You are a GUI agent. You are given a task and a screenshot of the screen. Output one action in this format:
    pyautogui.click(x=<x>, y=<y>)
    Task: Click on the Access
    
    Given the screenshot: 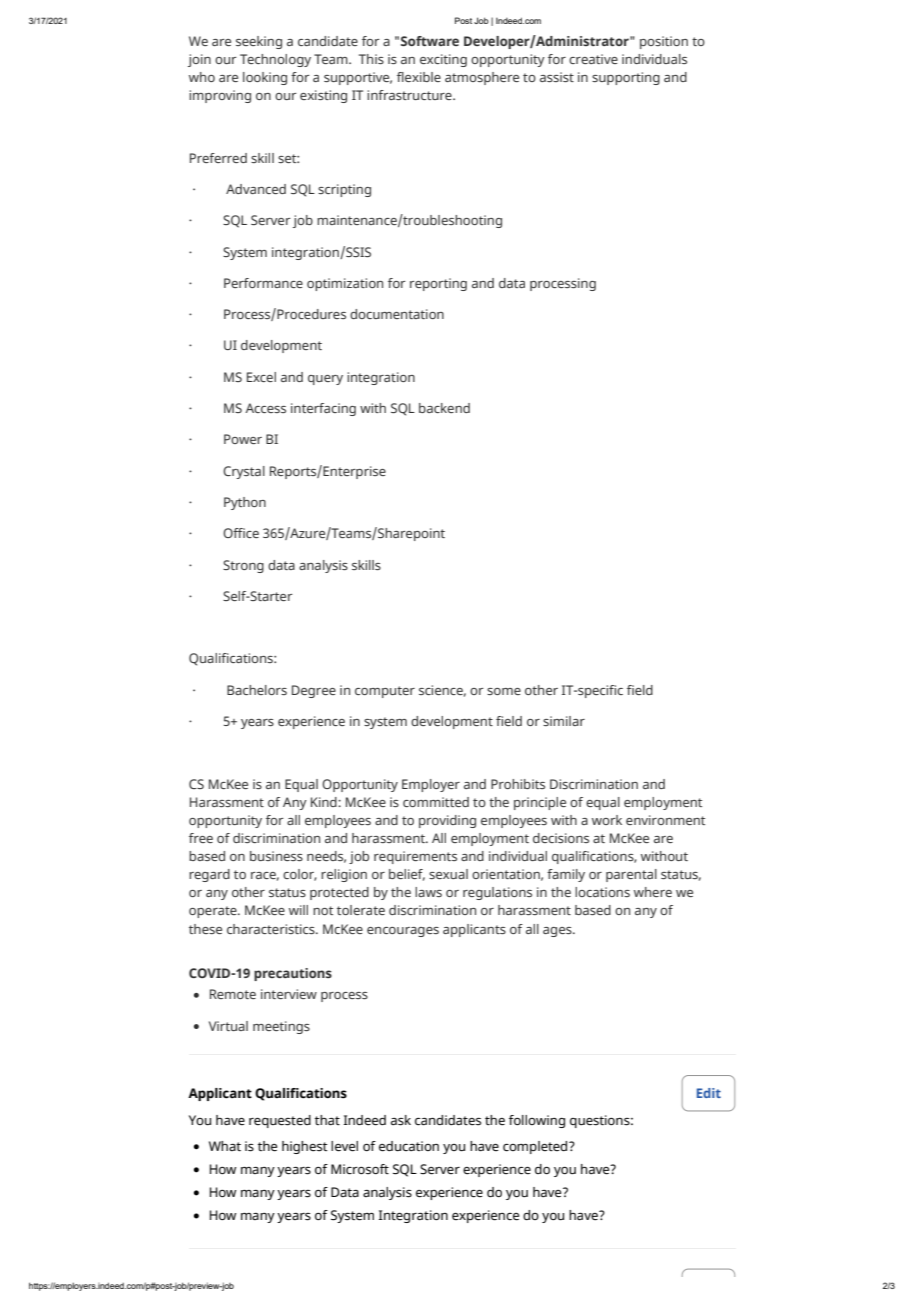 What is the action you would take?
    pyautogui.click(x=265, y=408)
